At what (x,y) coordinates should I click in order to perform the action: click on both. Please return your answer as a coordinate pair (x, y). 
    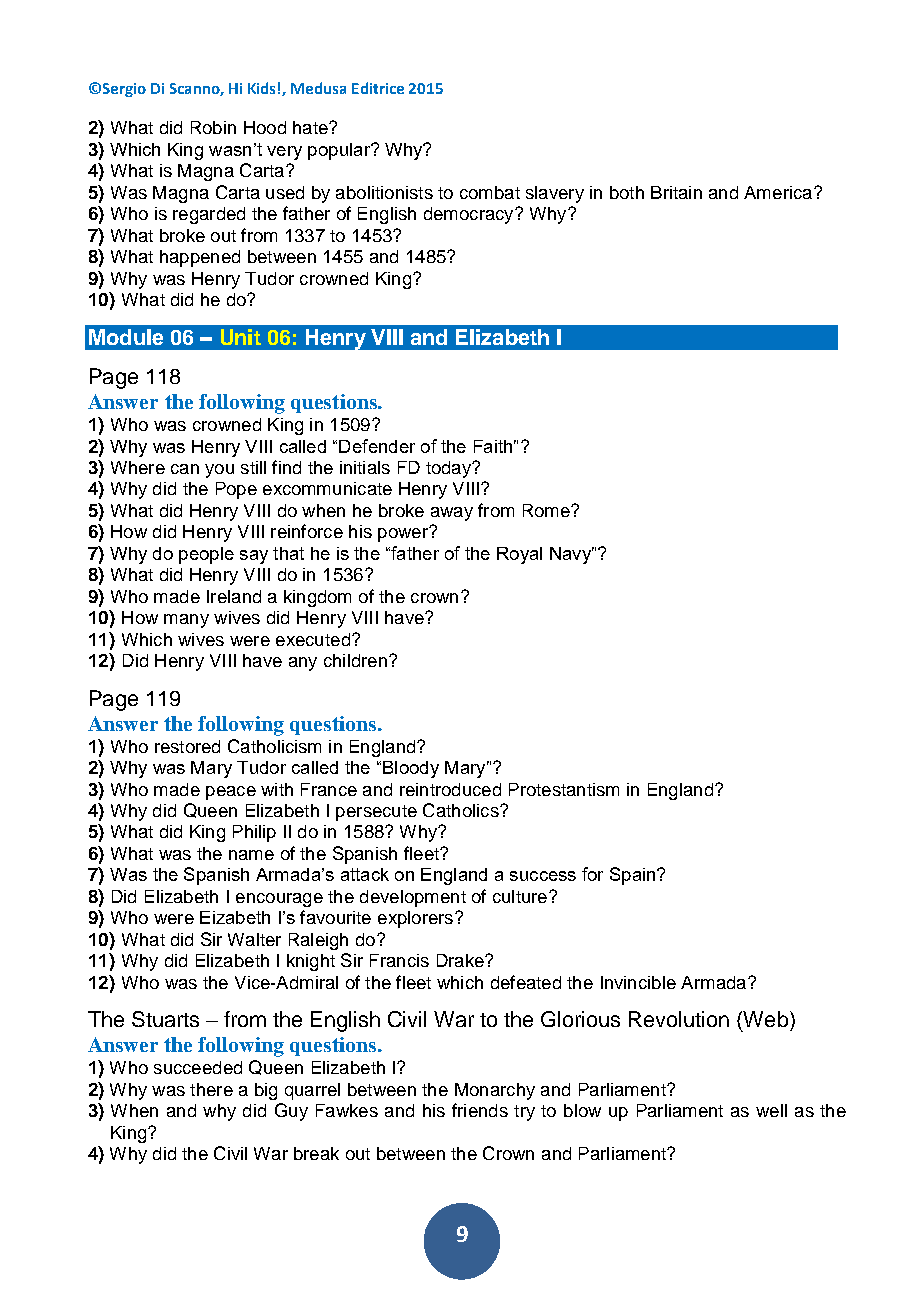
    Looking at the image, I should click on (627, 192).
